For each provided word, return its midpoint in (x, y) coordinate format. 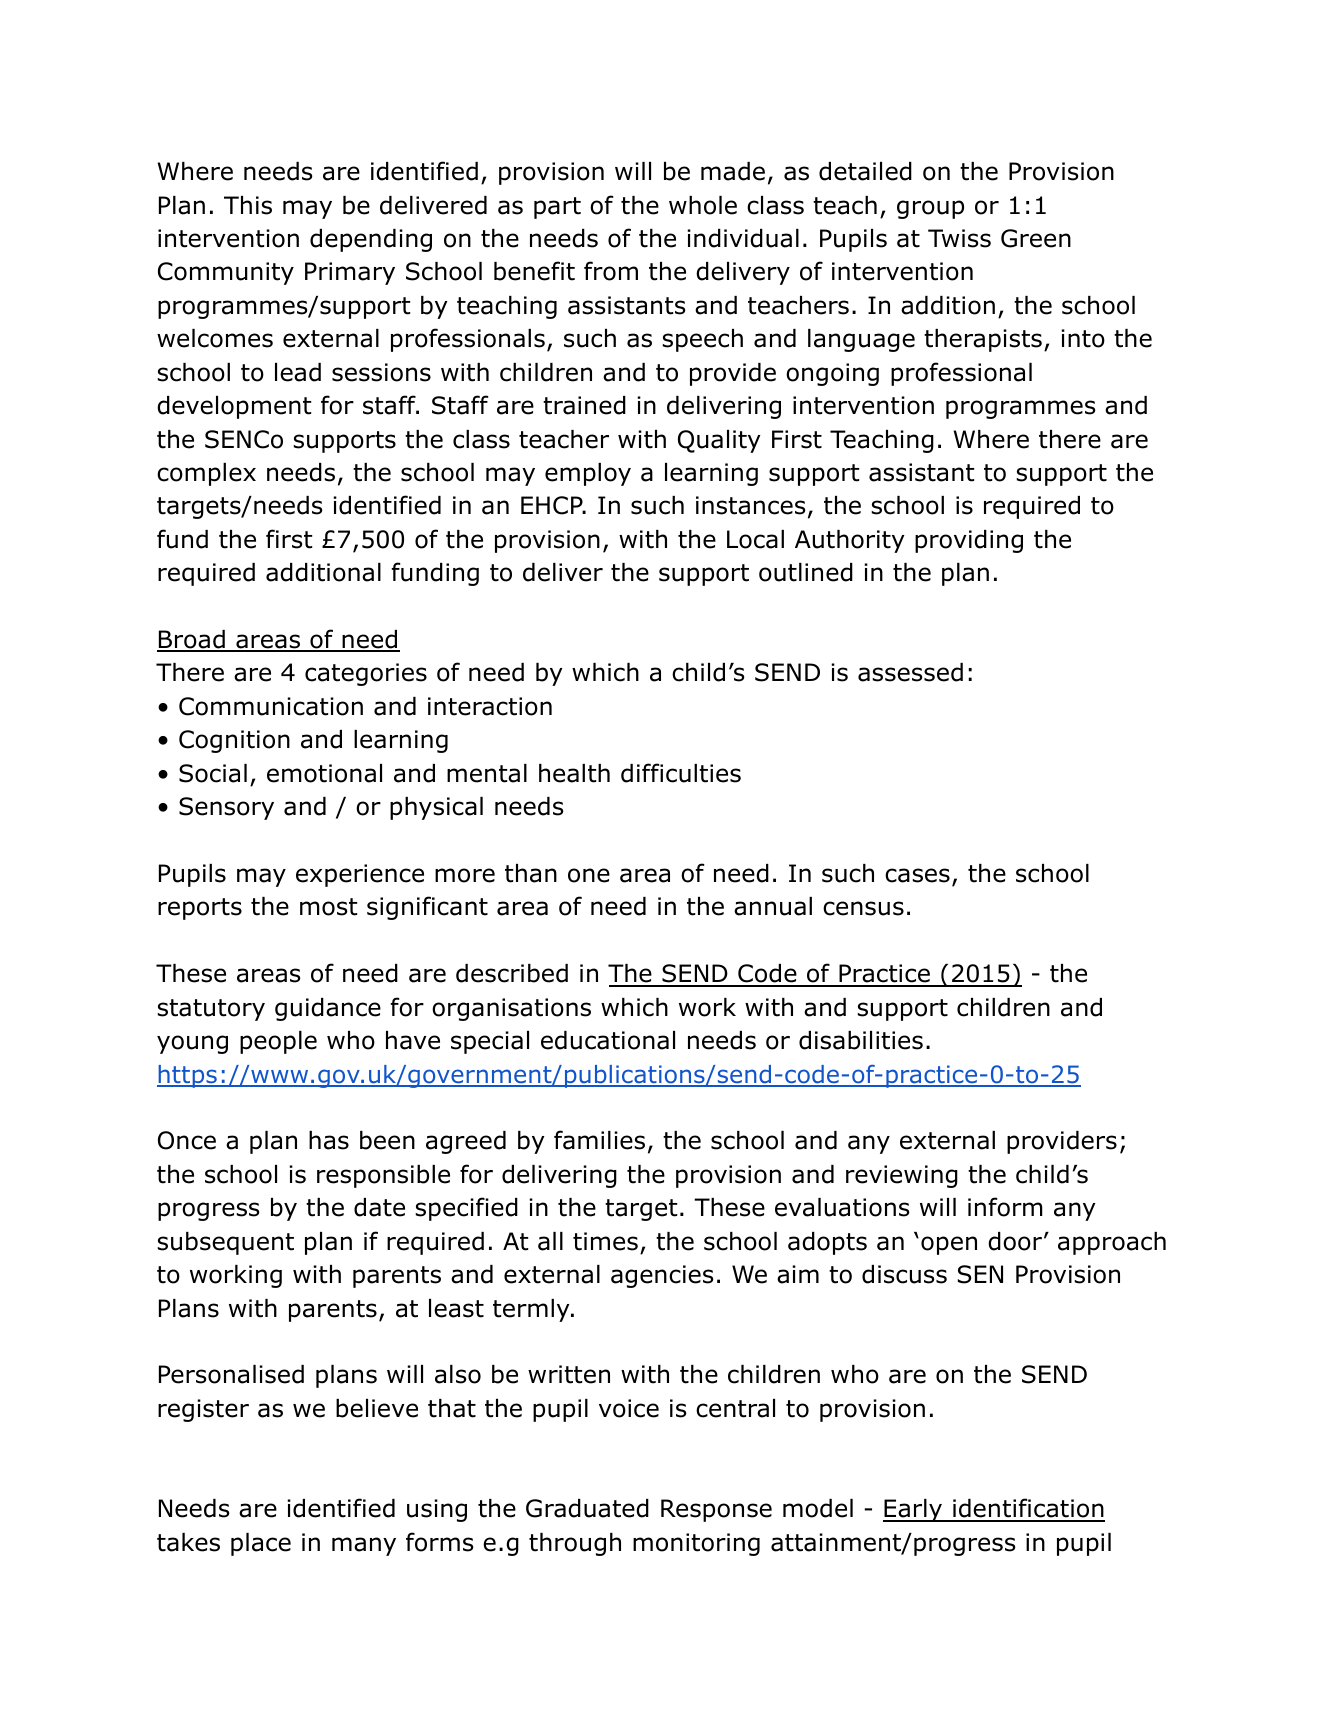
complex (206, 474)
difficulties (681, 773)
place (261, 1544)
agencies (662, 1276)
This (248, 205)
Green (1036, 238)
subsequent (225, 1243)
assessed (910, 672)
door (1015, 1241)
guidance (328, 1009)
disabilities (861, 1040)
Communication (271, 706)
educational (608, 1040)
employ (588, 474)
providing (969, 541)
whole (703, 205)
